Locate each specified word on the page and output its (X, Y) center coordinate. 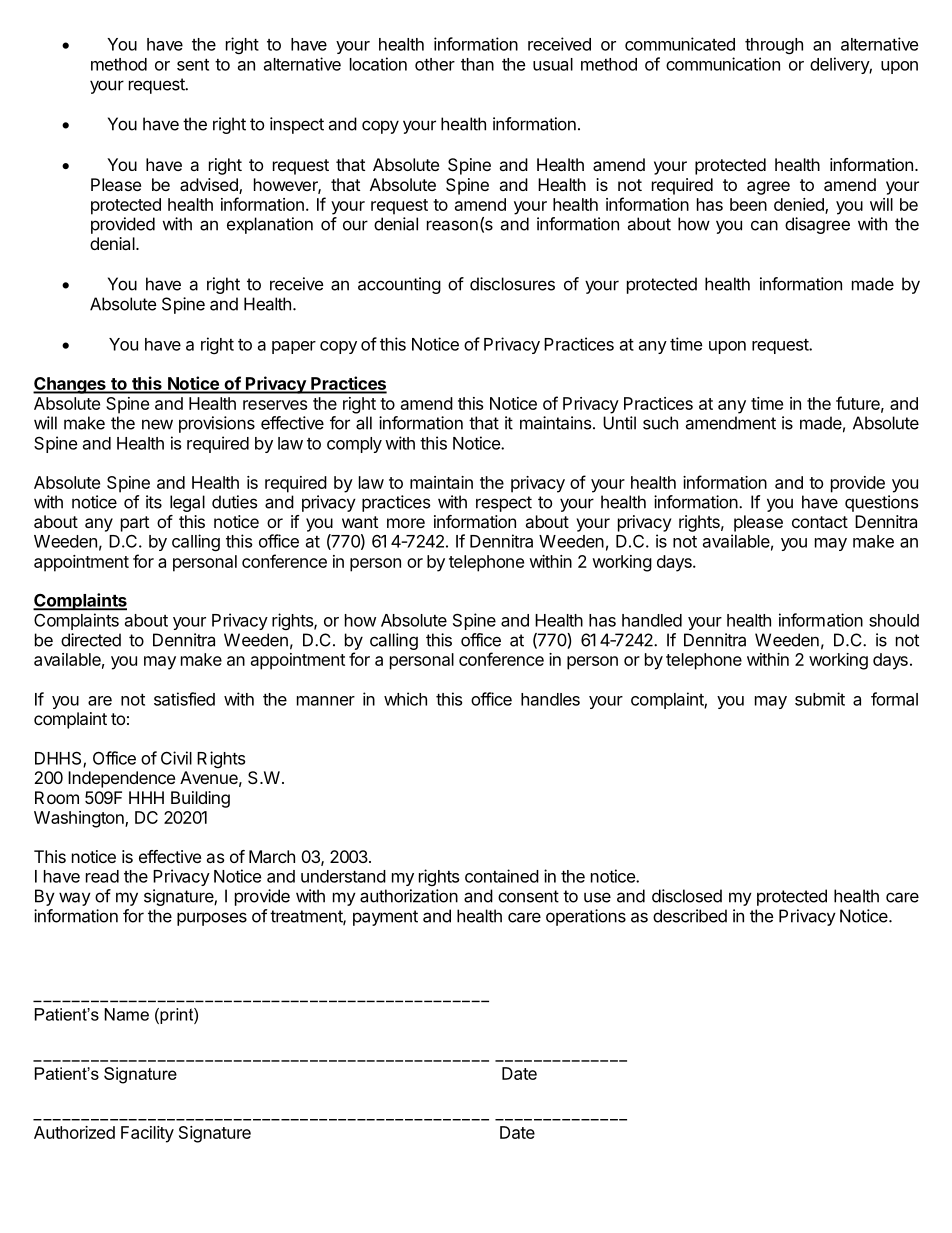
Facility (147, 1134)
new (157, 424)
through (774, 46)
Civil (176, 758)
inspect (297, 125)
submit (820, 699)
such (660, 423)
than (477, 64)
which (405, 699)
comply (354, 445)
